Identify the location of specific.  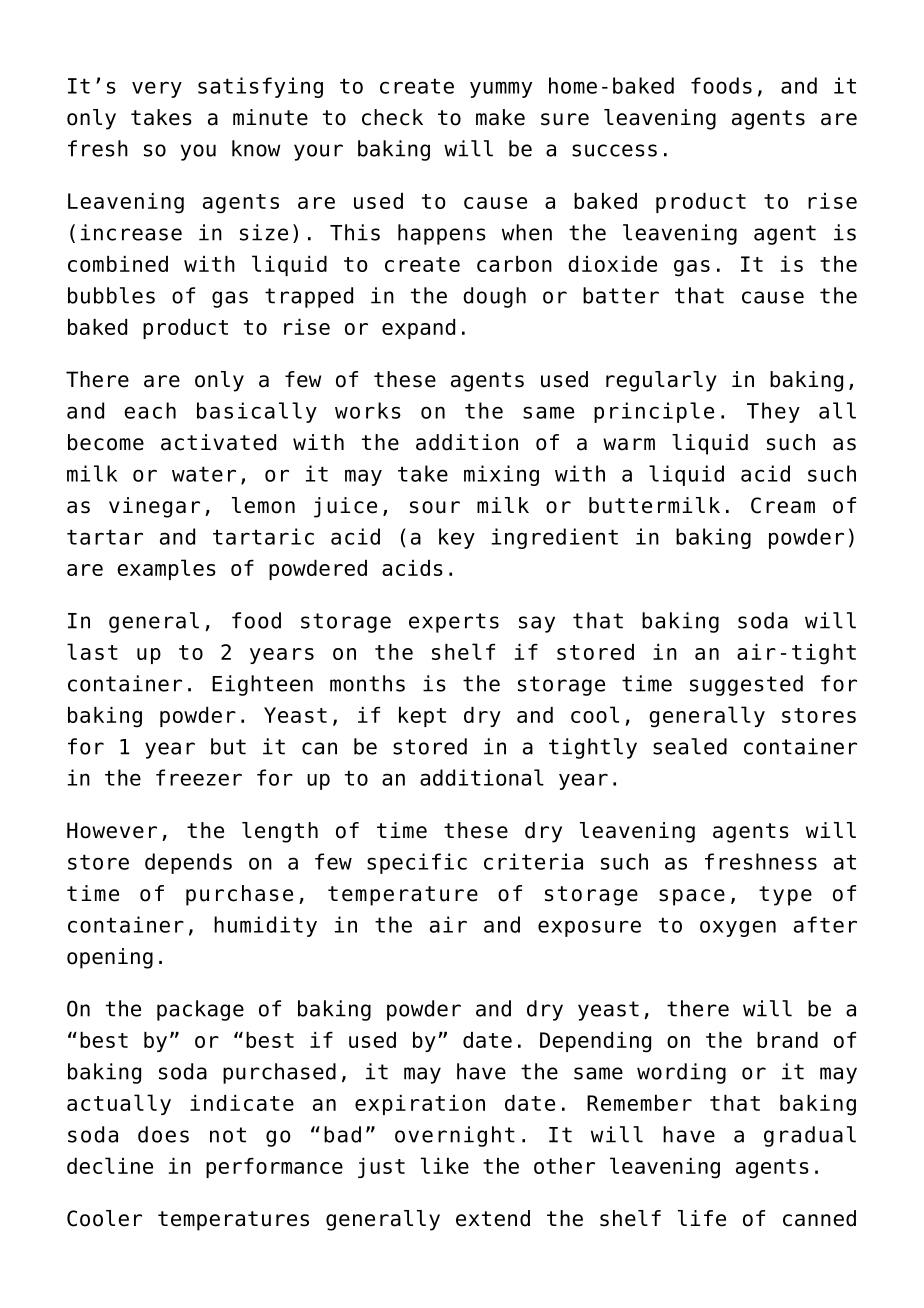
(417, 863).
